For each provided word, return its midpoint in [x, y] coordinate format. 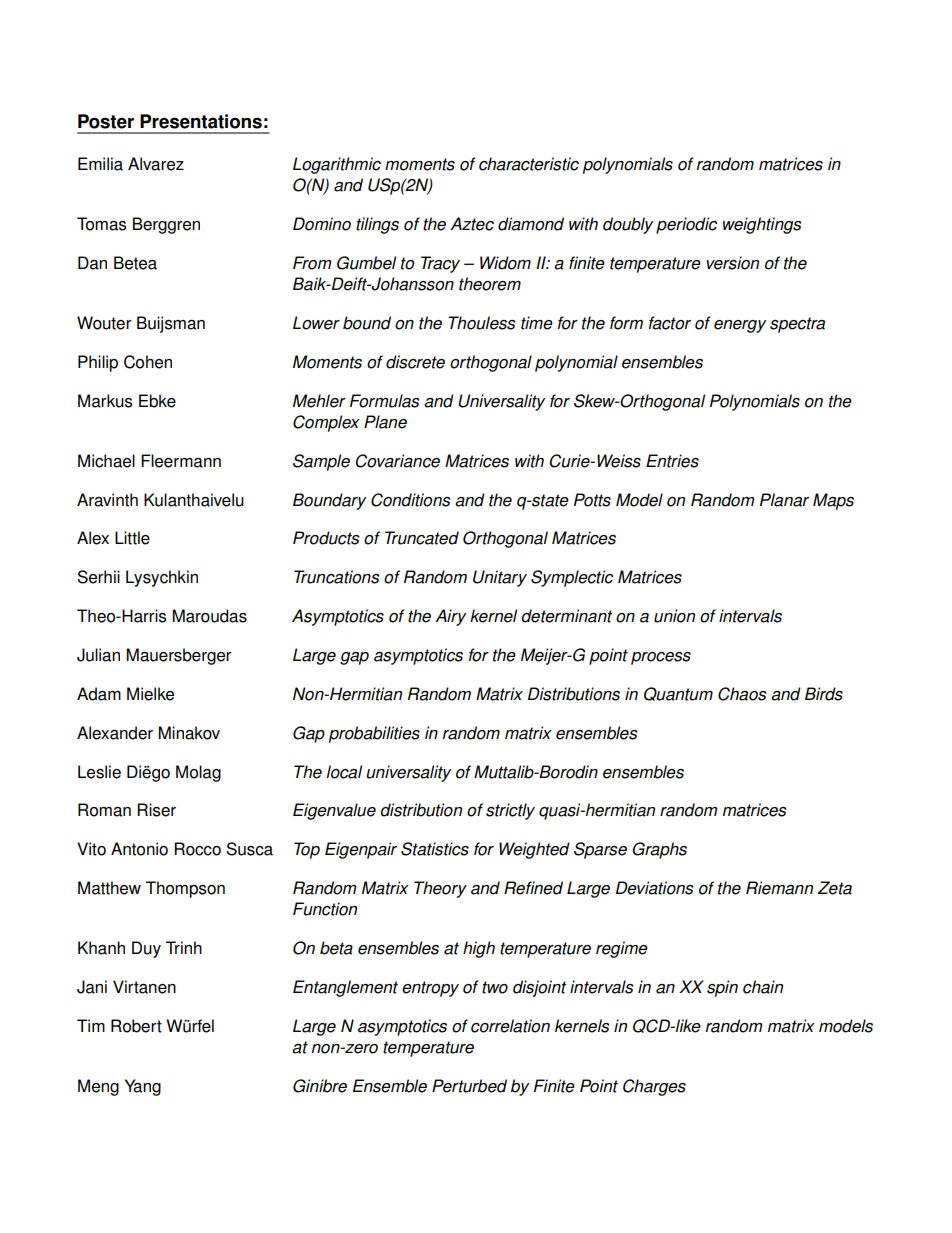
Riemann [779, 888]
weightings [762, 225]
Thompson [185, 889]
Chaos [742, 694]
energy [740, 326]
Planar [784, 500]
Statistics [435, 849]
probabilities [374, 734]
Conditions [411, 500]
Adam [99, 694]
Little [132, 538]
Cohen [148, 362]
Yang [143, 1087]
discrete [415, 362]
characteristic [529, 164]
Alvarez [156, 164]
